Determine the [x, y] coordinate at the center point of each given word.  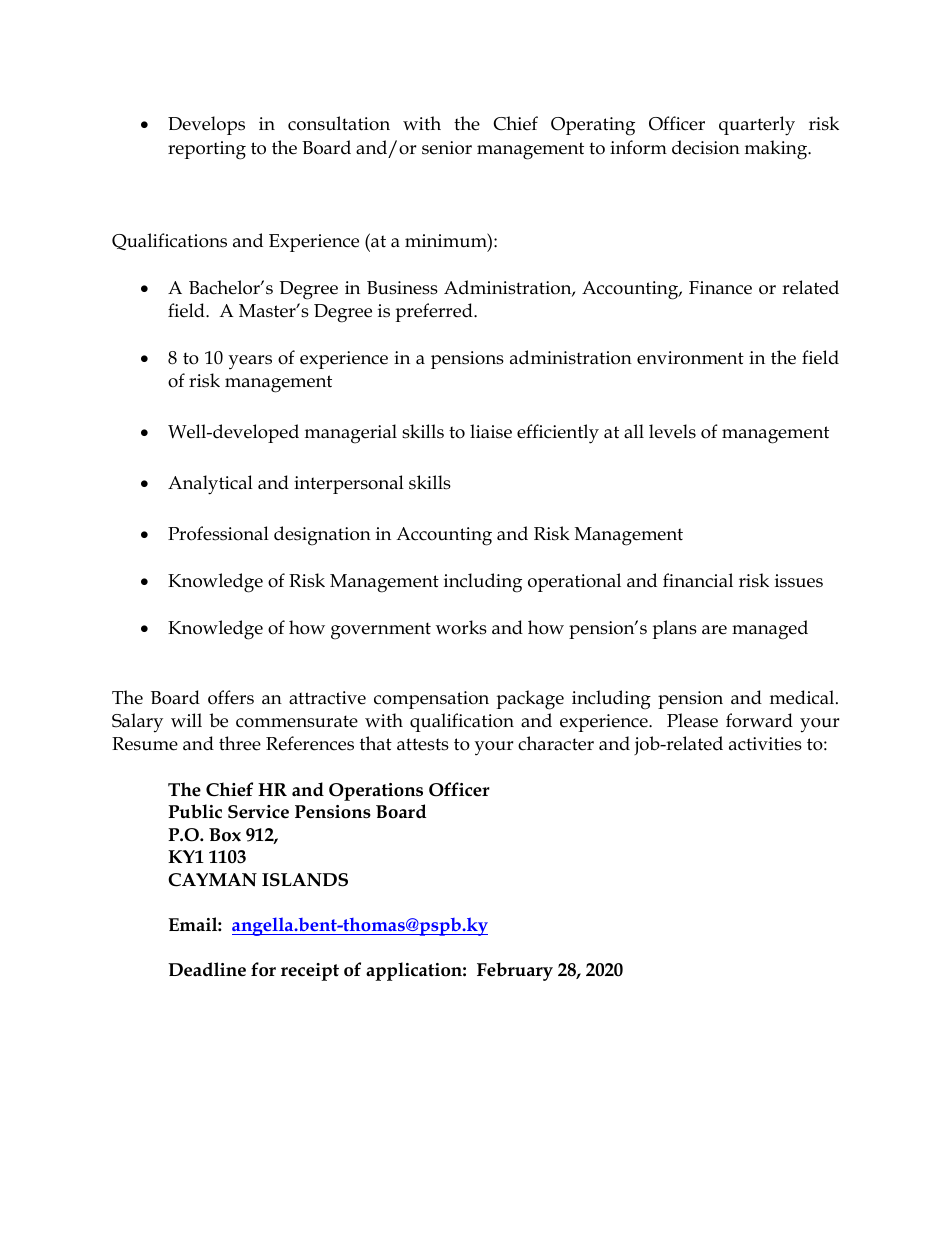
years [250, 362]
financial [698, 580]
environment [690, 358]
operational [574, 582]
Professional [218, 533]
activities [765, 744]
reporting [207, 150]
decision [706, 147]
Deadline [207, 969]
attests [423, 744]
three [240, 743]
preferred [435, 312]
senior [447, 148]
